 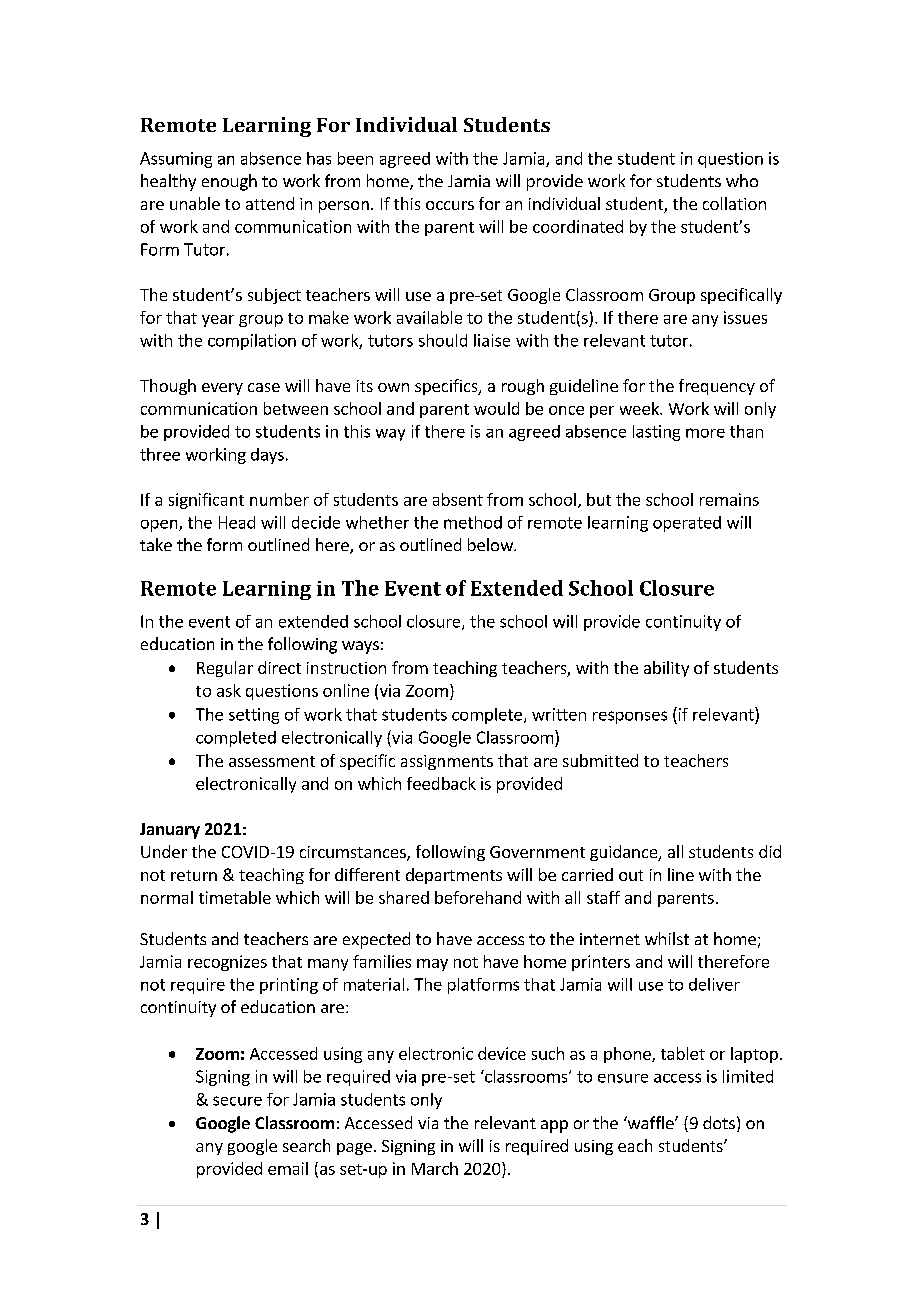 What do you see at coordinates (705, 433) in the page?
I see `more` at bounding box center [705, 433].
